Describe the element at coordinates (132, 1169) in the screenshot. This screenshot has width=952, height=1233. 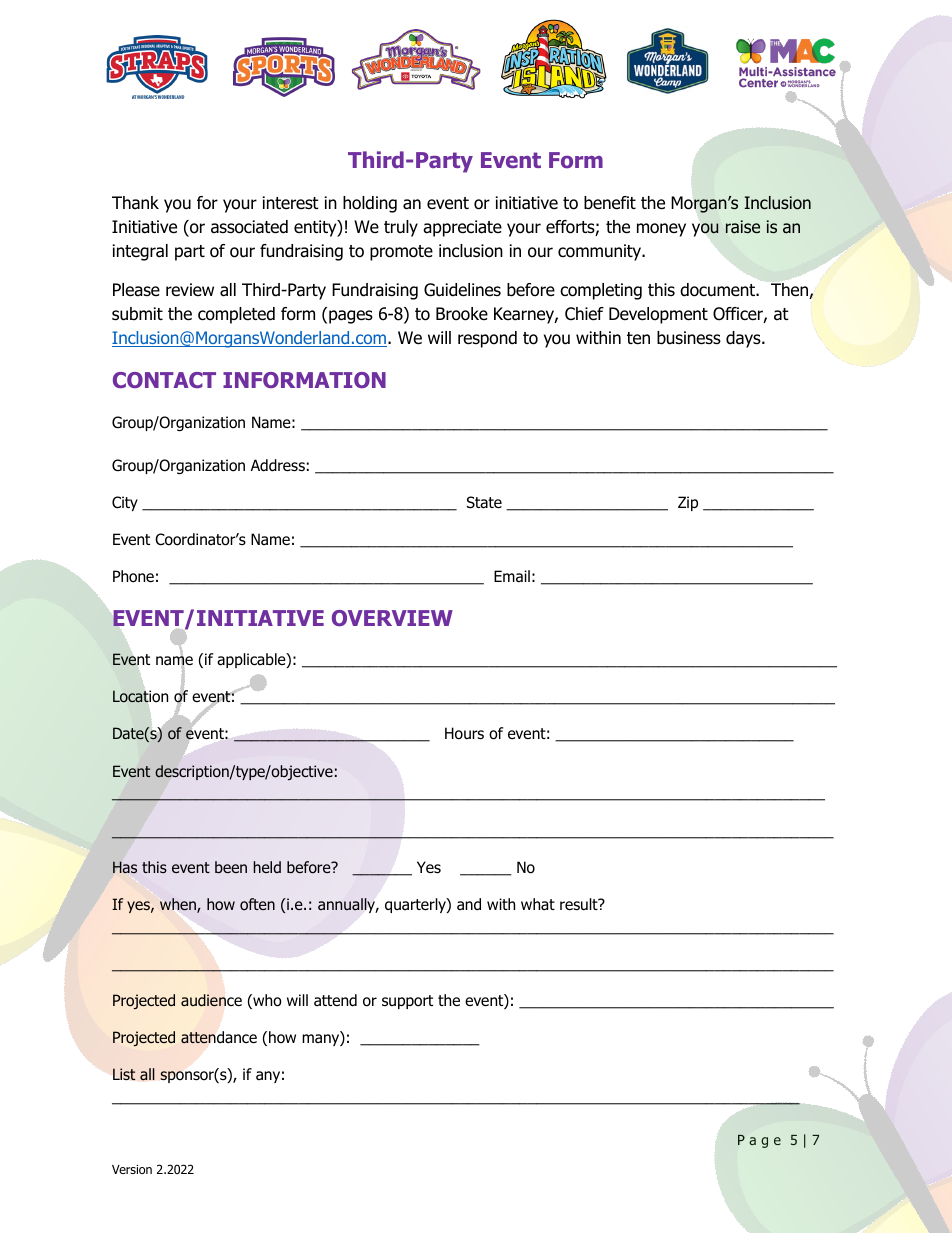
I see `Version` at that location.
